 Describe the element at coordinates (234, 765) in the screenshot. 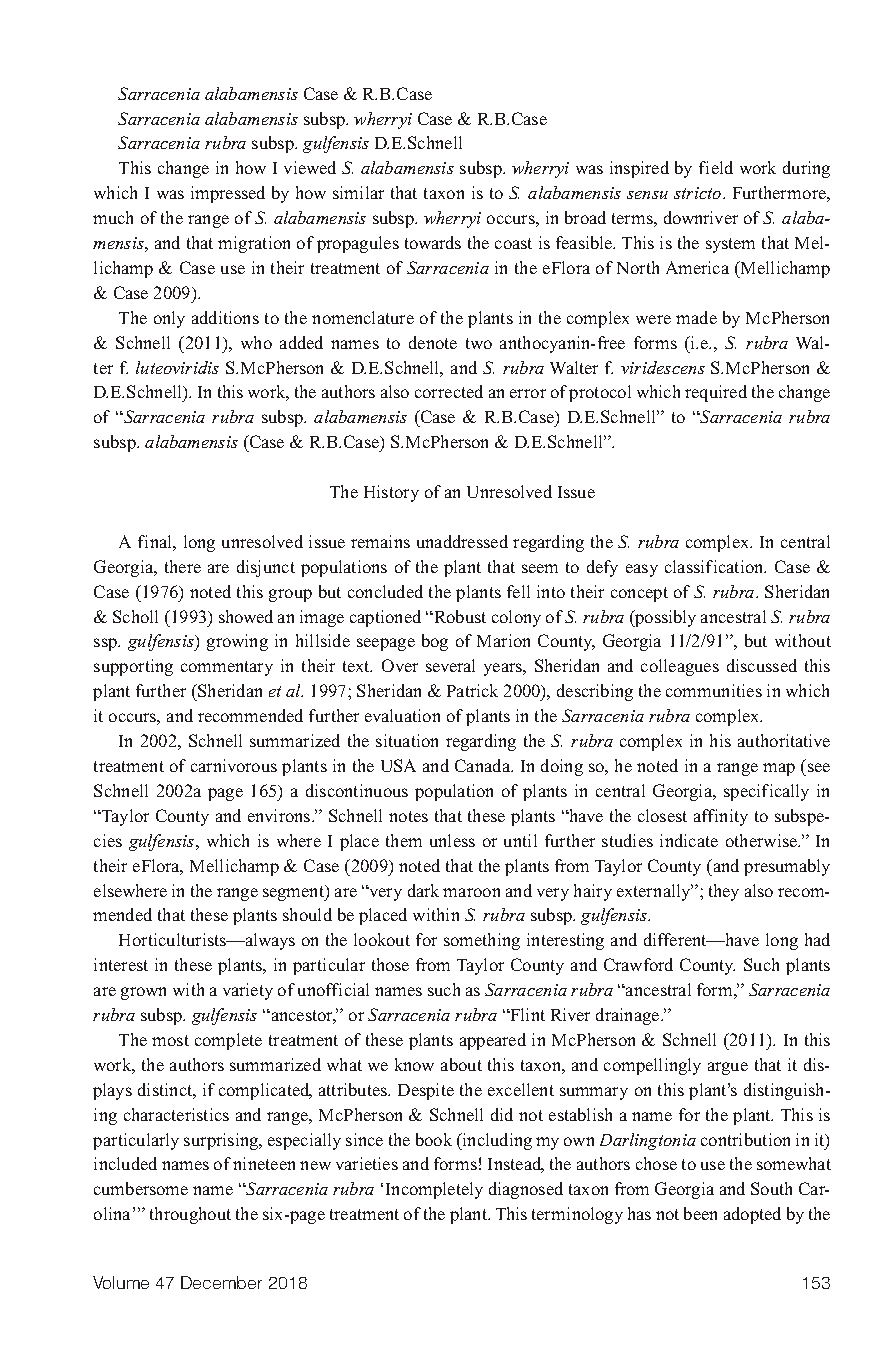

I see `carnivorous` at that location.
